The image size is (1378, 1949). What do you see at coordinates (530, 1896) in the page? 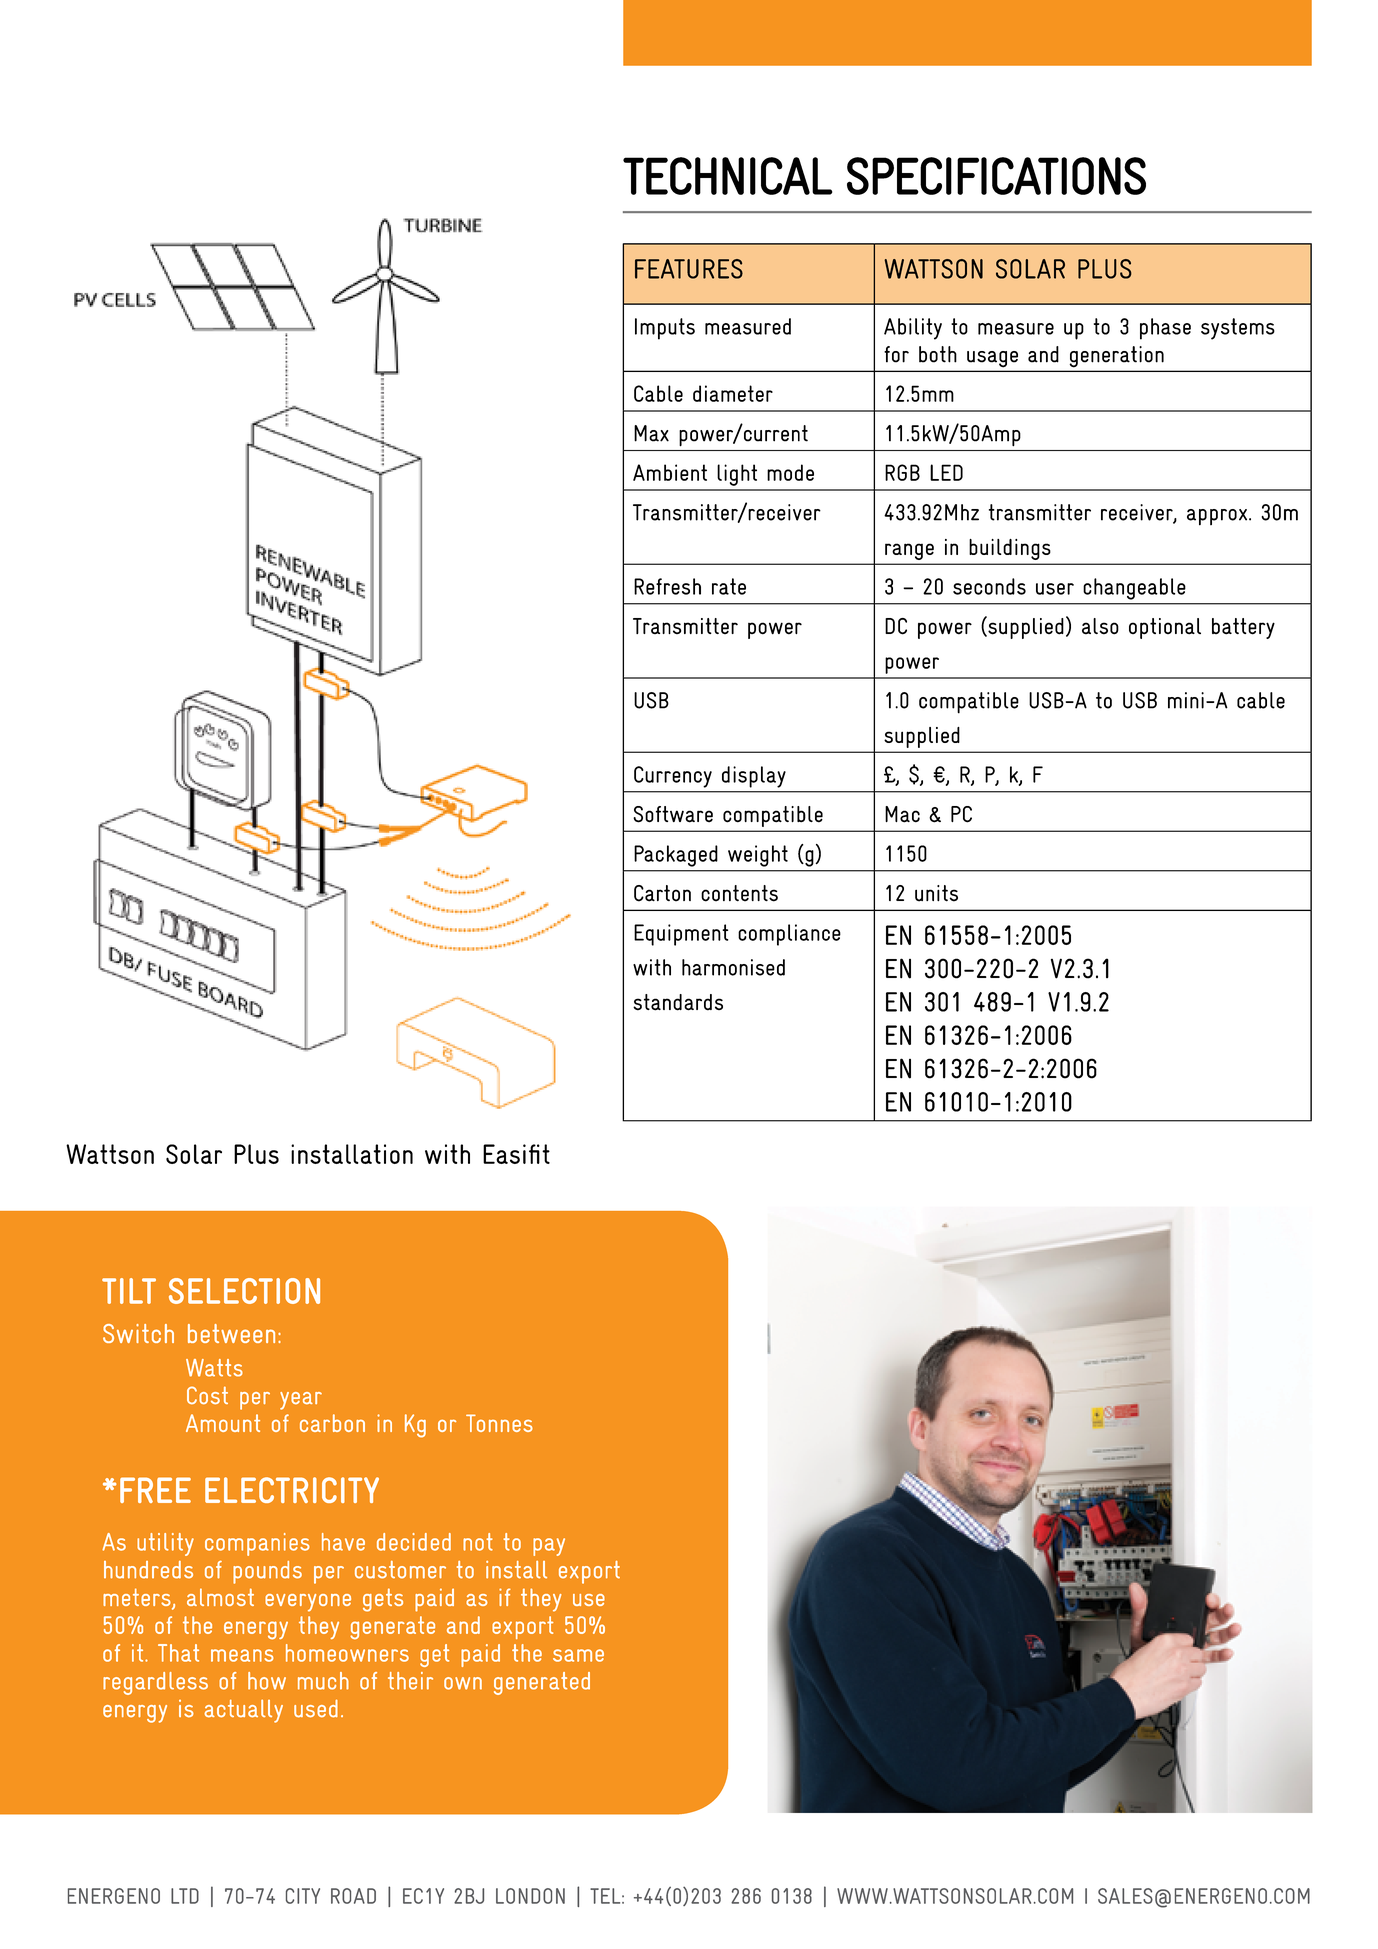
I see `LONDON` at bounding box center [530, 1896].
